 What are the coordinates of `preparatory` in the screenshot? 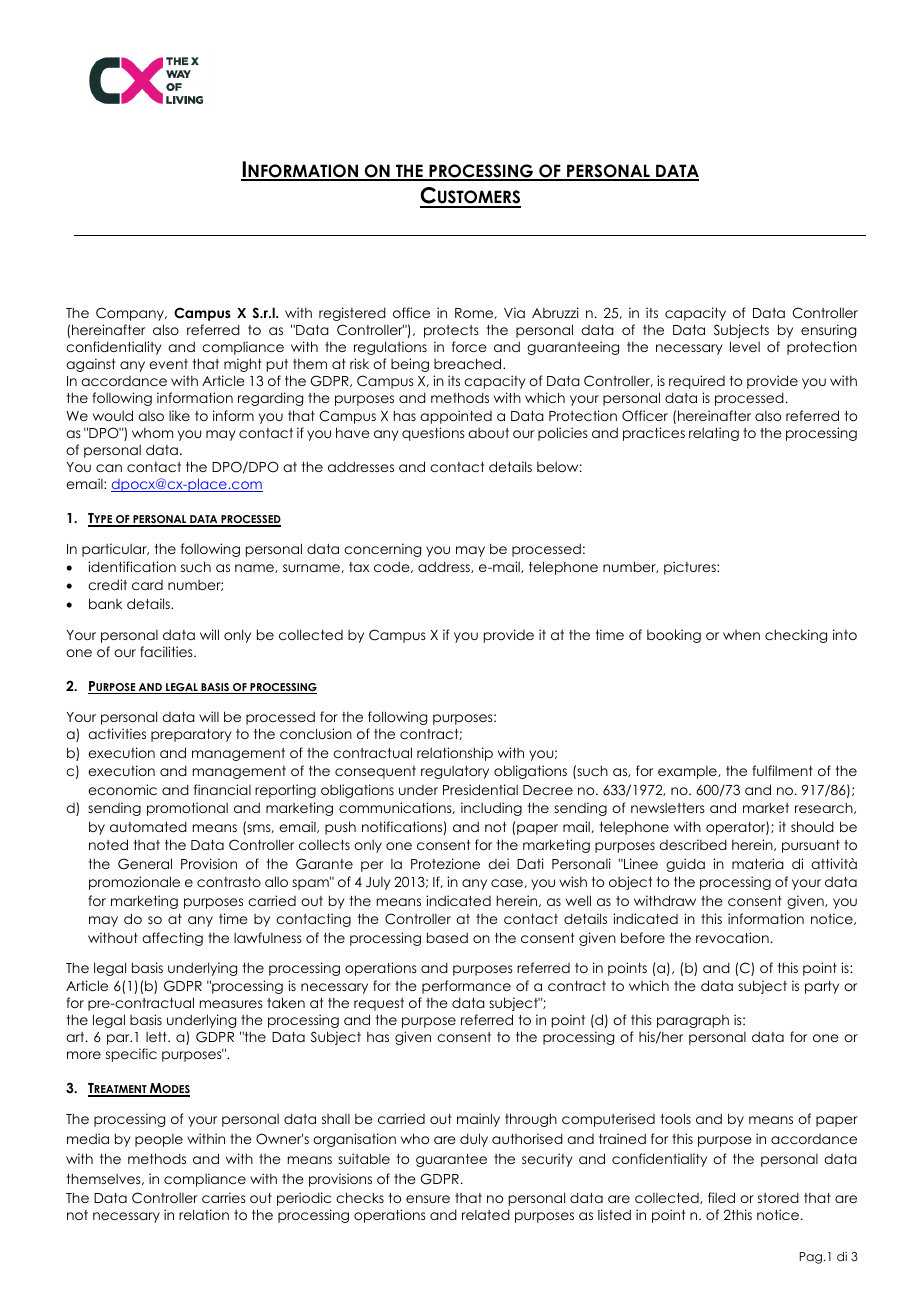 It's located at (191, 735).
